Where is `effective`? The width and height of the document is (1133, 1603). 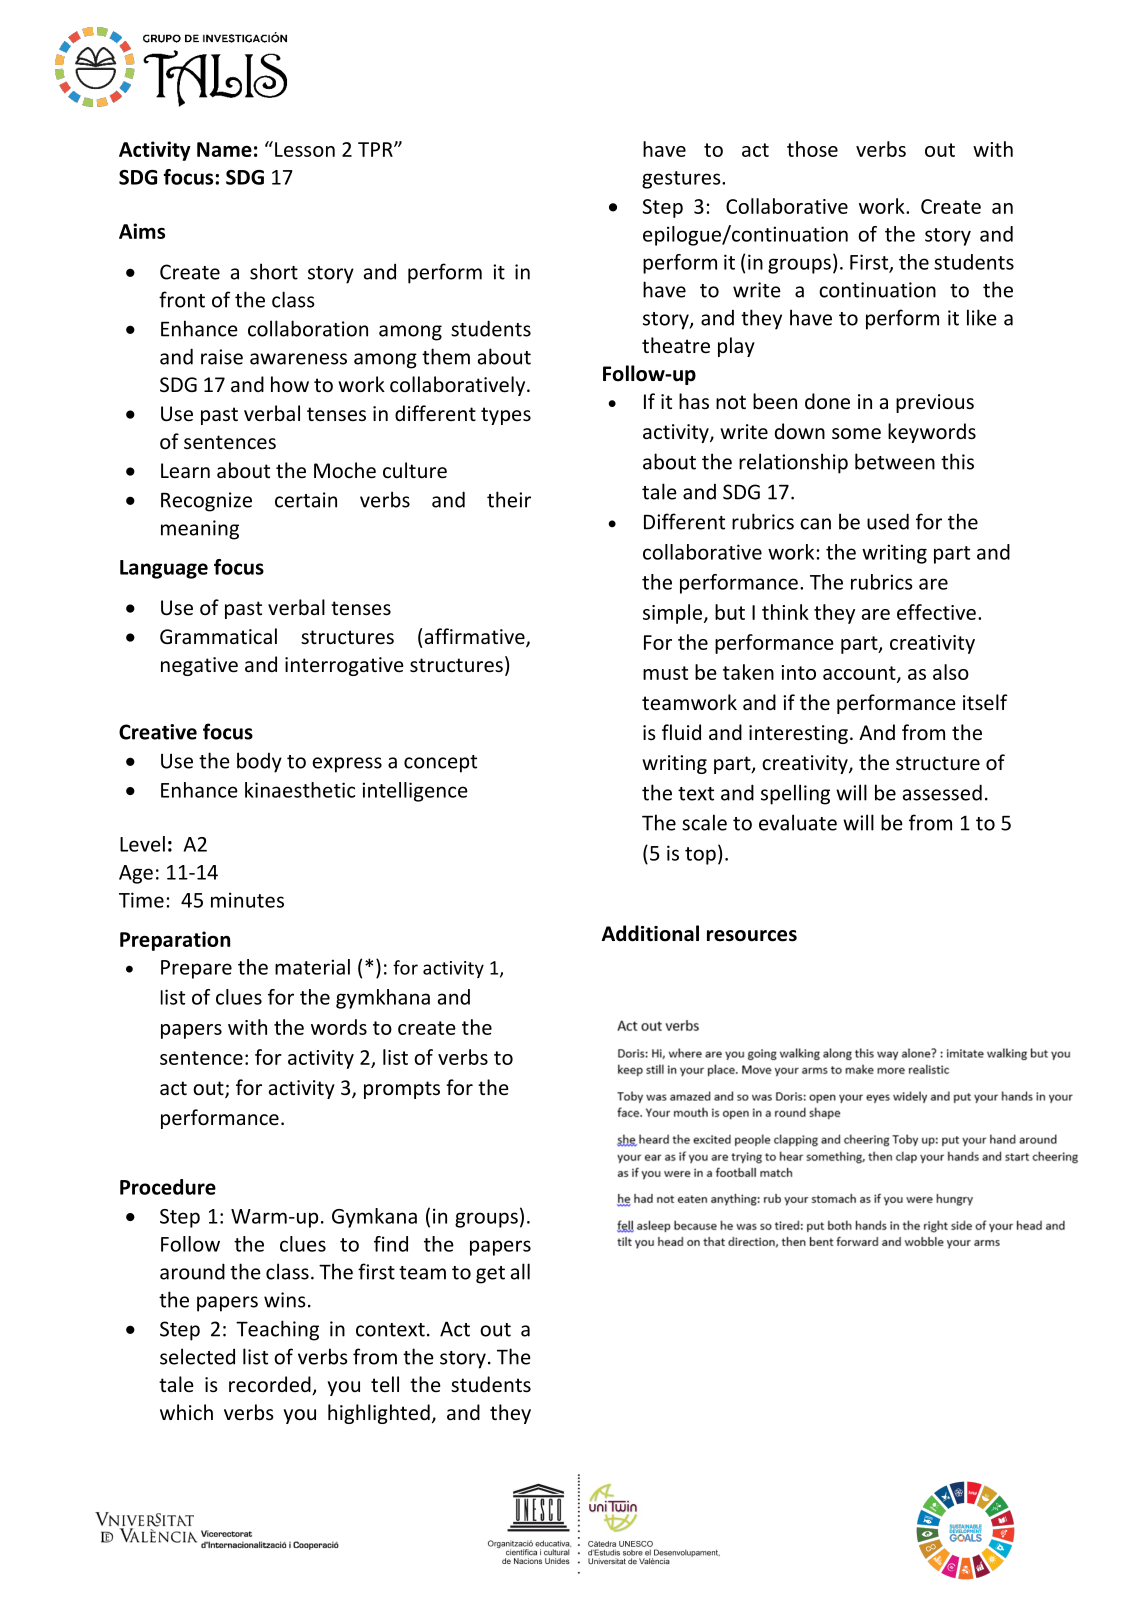 effective is located at coordinates (936, 612).
